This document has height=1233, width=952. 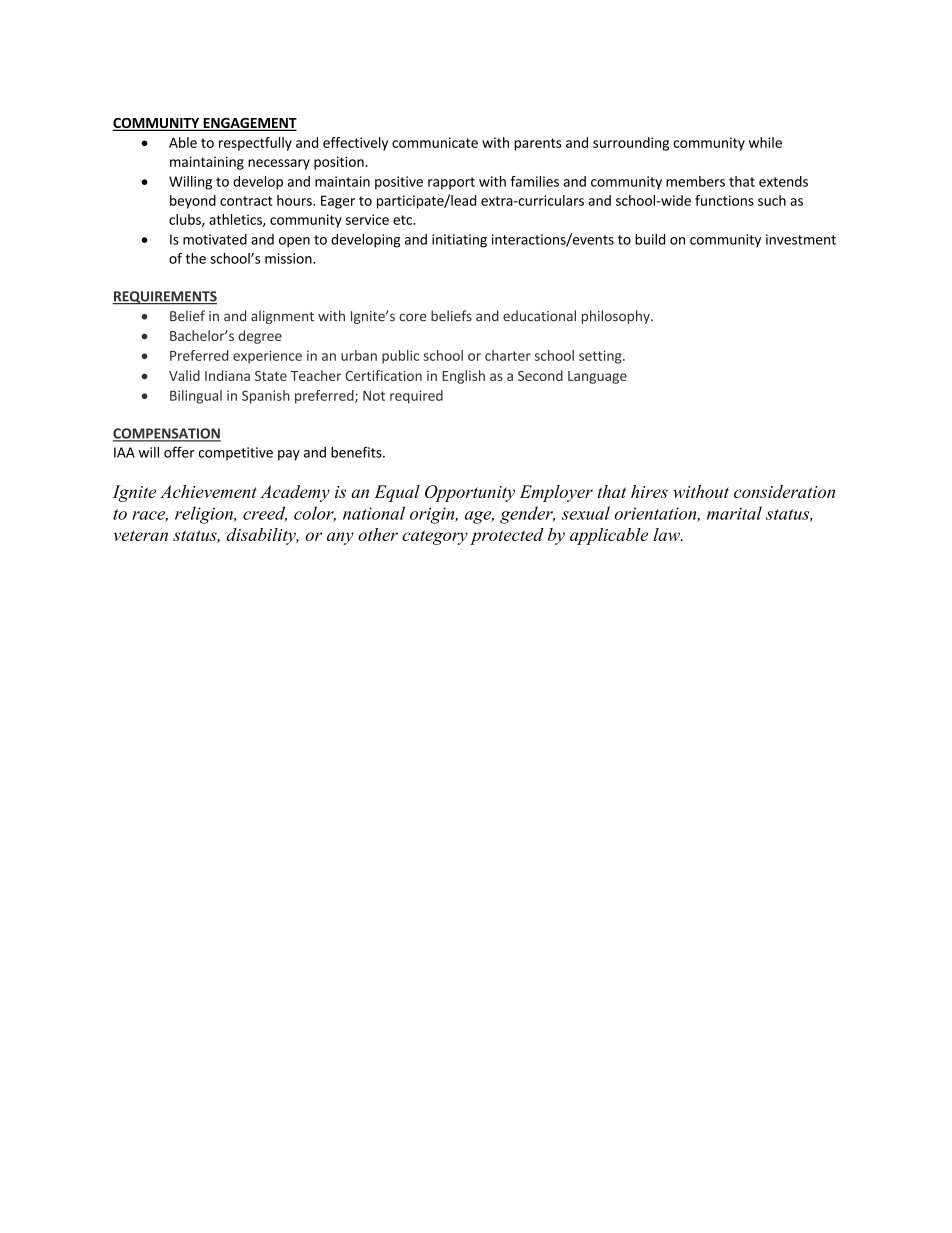 I want to click on build, so click(x=650, y=239).
